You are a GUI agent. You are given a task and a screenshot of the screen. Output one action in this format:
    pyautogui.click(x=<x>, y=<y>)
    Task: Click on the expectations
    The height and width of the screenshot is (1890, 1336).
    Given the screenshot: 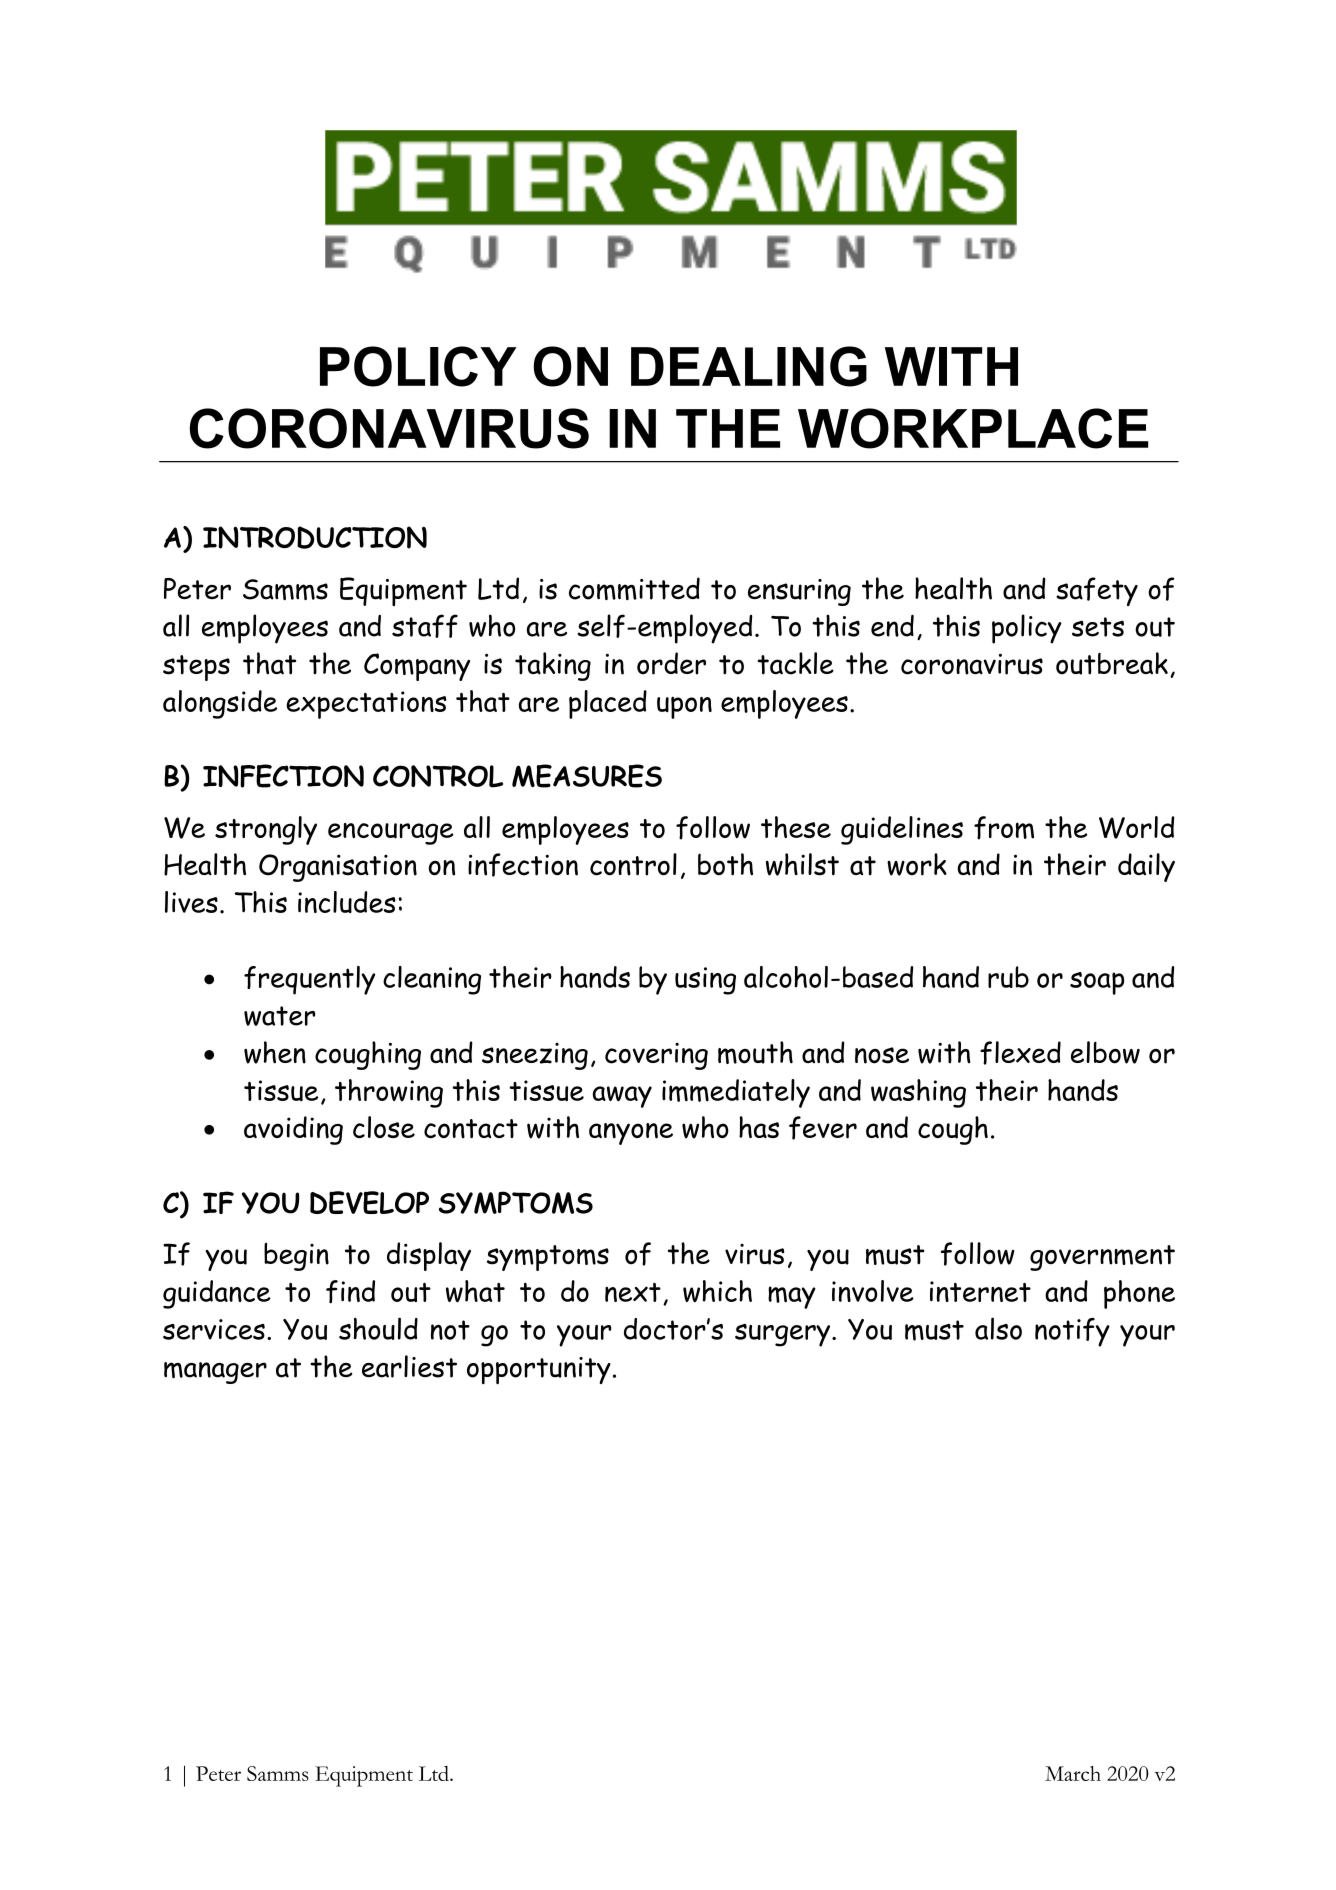 What is the action you would take?
    pyautogui.click(x=366, y=705)
